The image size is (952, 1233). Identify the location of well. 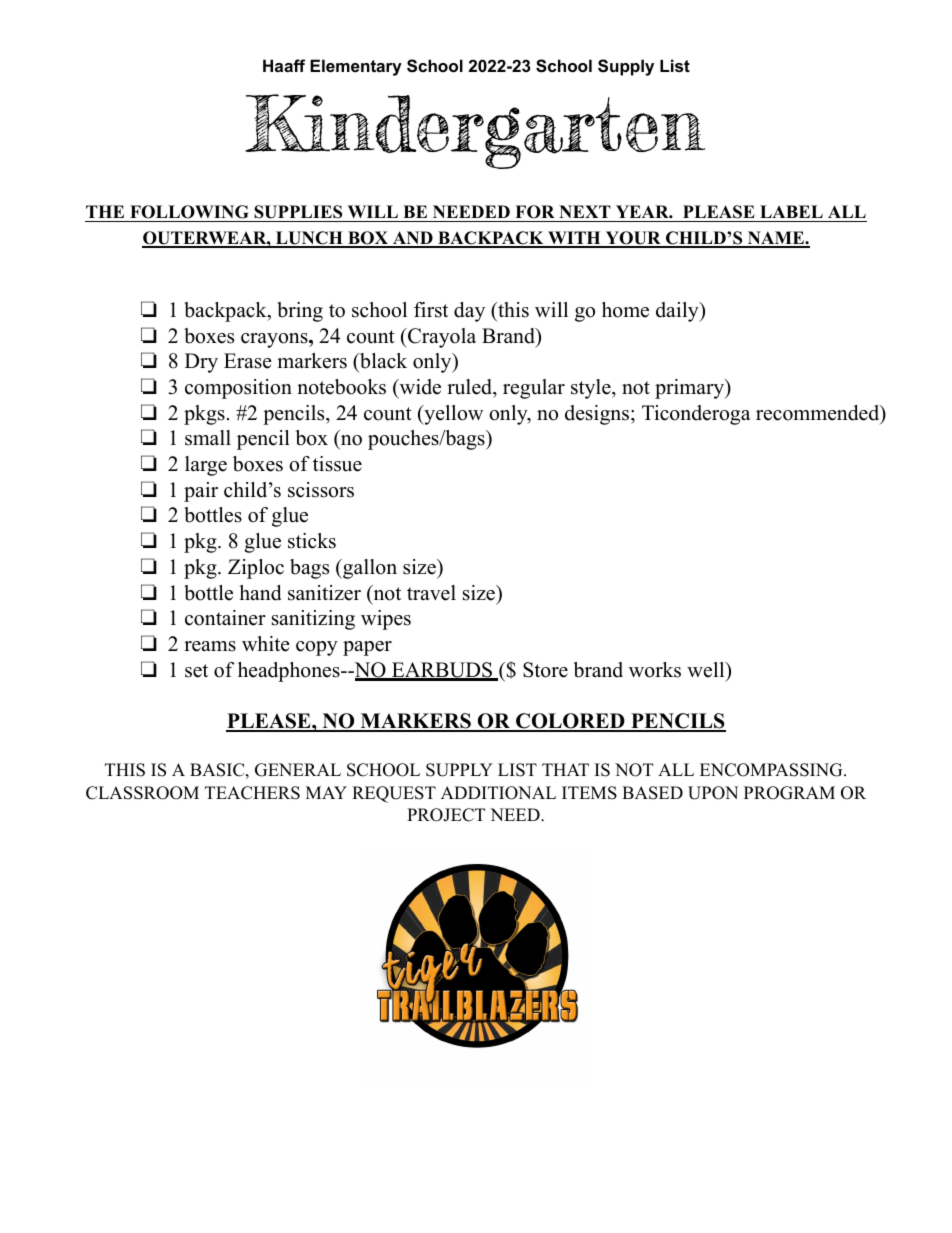
(707, 670).
